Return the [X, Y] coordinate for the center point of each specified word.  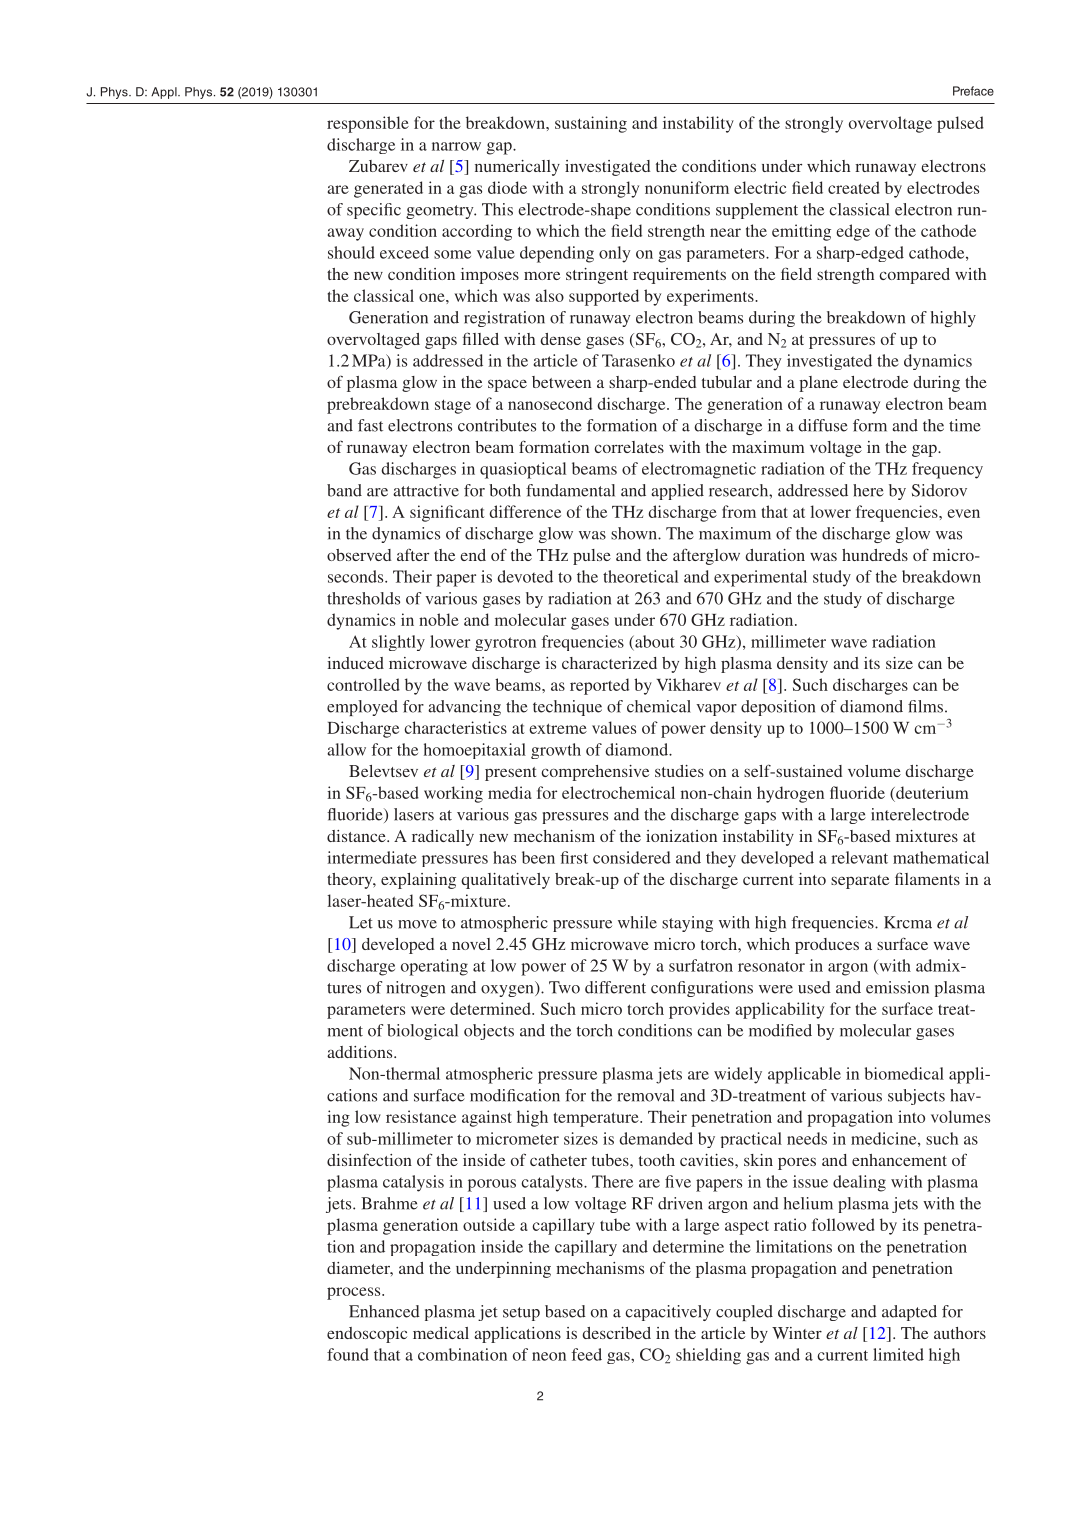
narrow [456, 146]
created [854, 187]
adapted [909, 1313]
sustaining [591, 124]
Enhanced [384, 1311]
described [616, 1333]
